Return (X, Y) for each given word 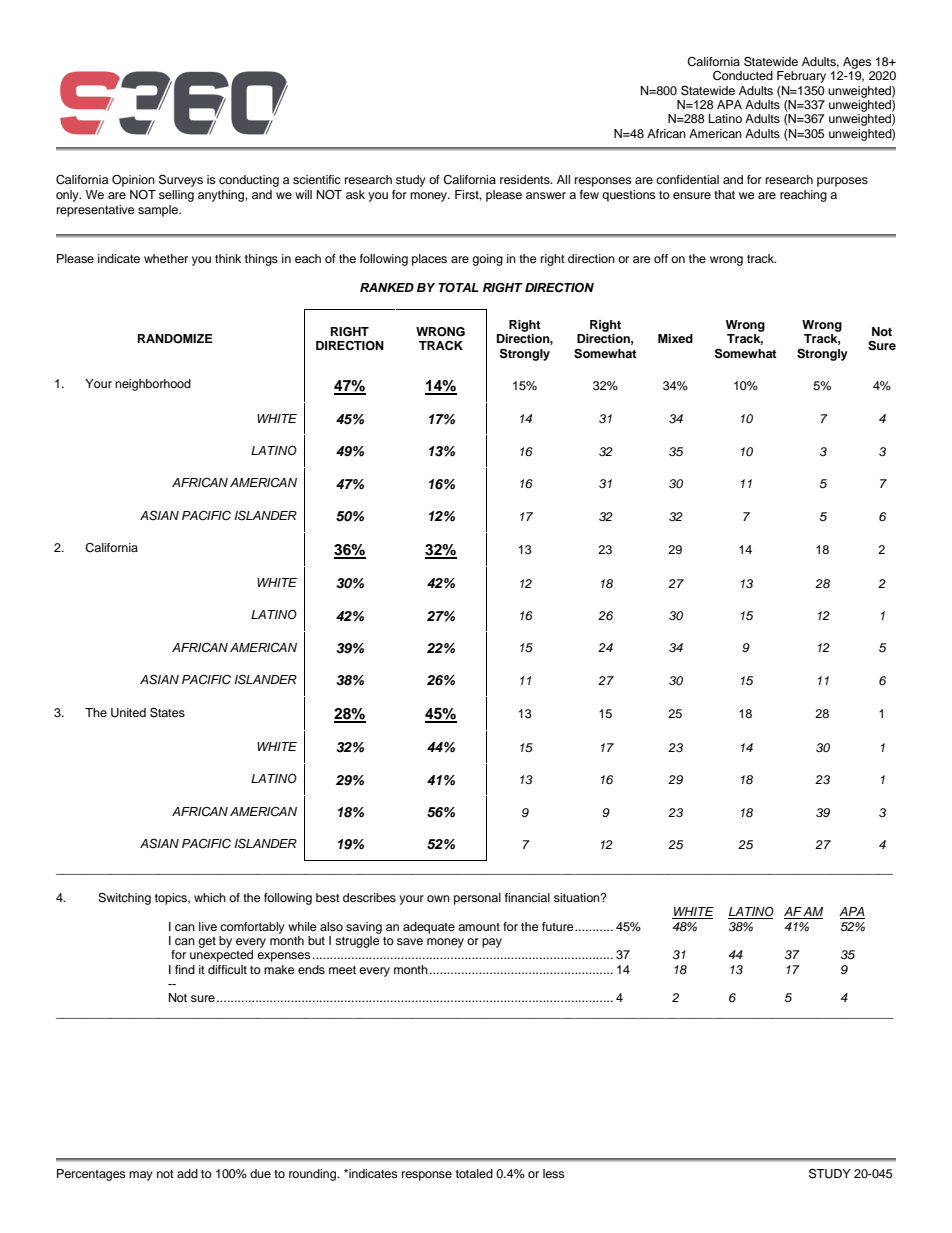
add (187, 1173)
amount (479, 927)
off (661, 258)
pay (492, 943)
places (429, 260)
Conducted (743, 76)
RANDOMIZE (175, 339)
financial (527, 897)
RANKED (387, 287)
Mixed (675, 338)
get (207, 942)
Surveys (181, 180)
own (438, 898)
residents (526, 179)
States (167, 712)
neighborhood (153, 385)
